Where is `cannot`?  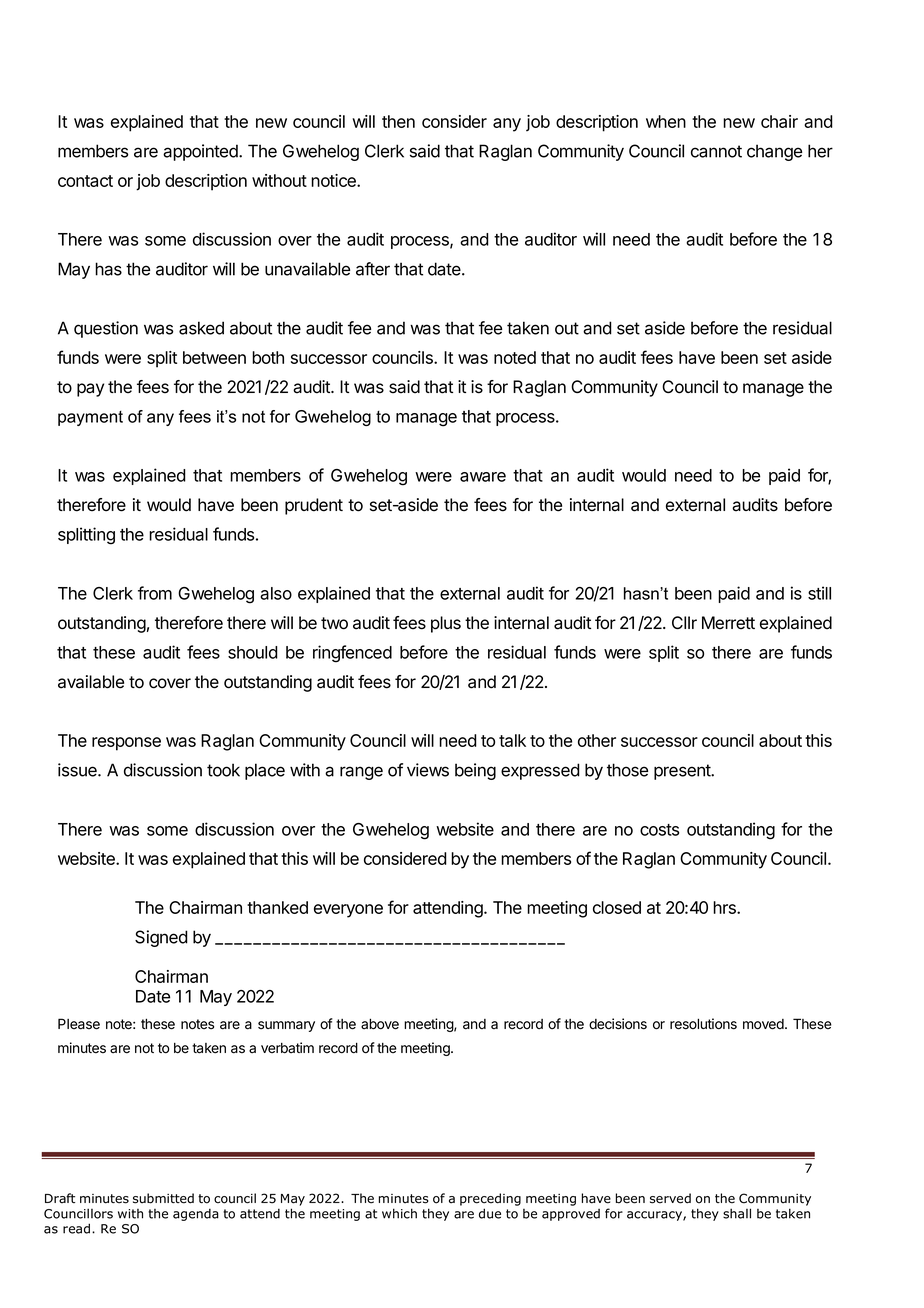
cannot is located at coordinates (716, 151).
